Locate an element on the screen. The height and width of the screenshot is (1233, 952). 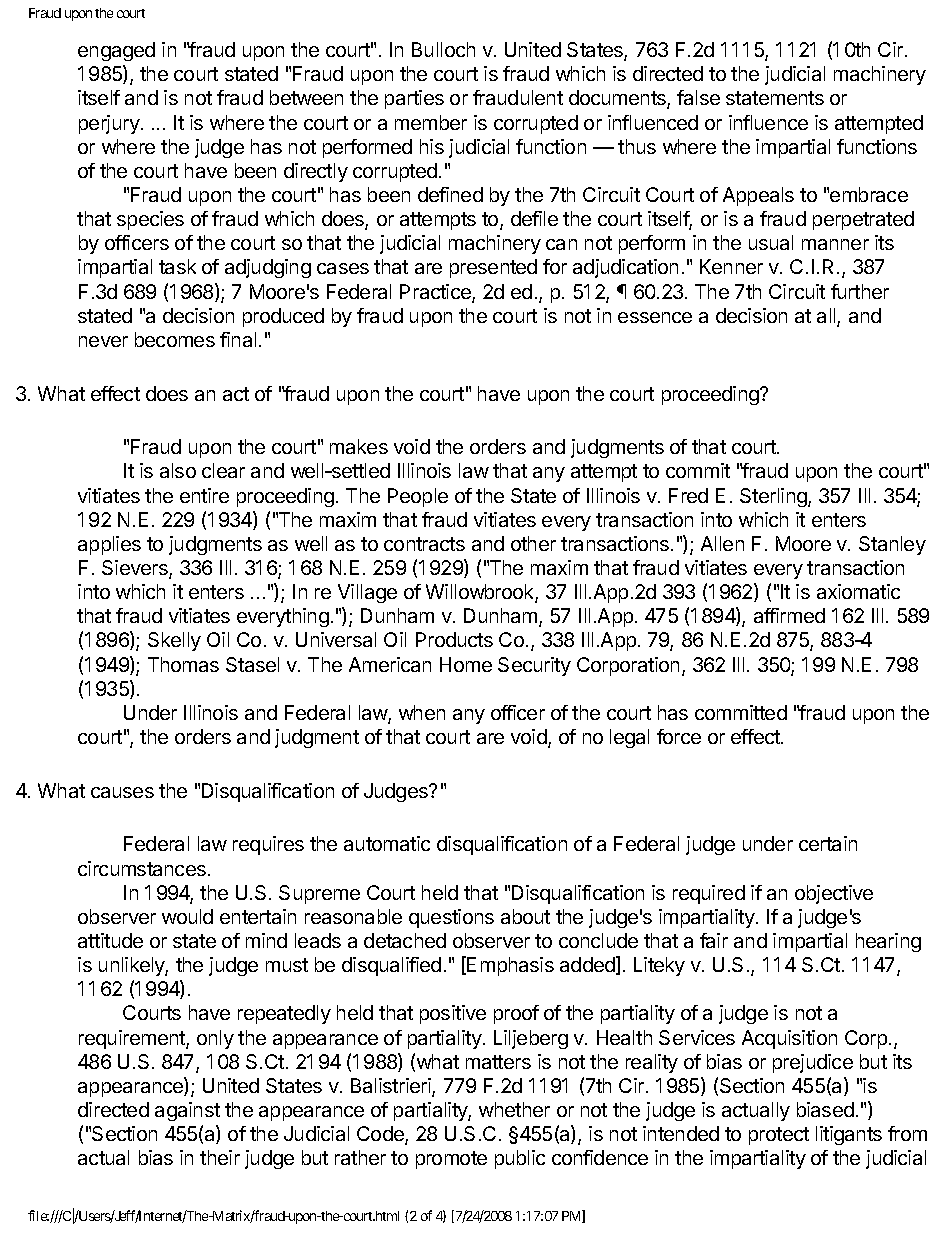
Skelly is located at coordinates (174, 641).
